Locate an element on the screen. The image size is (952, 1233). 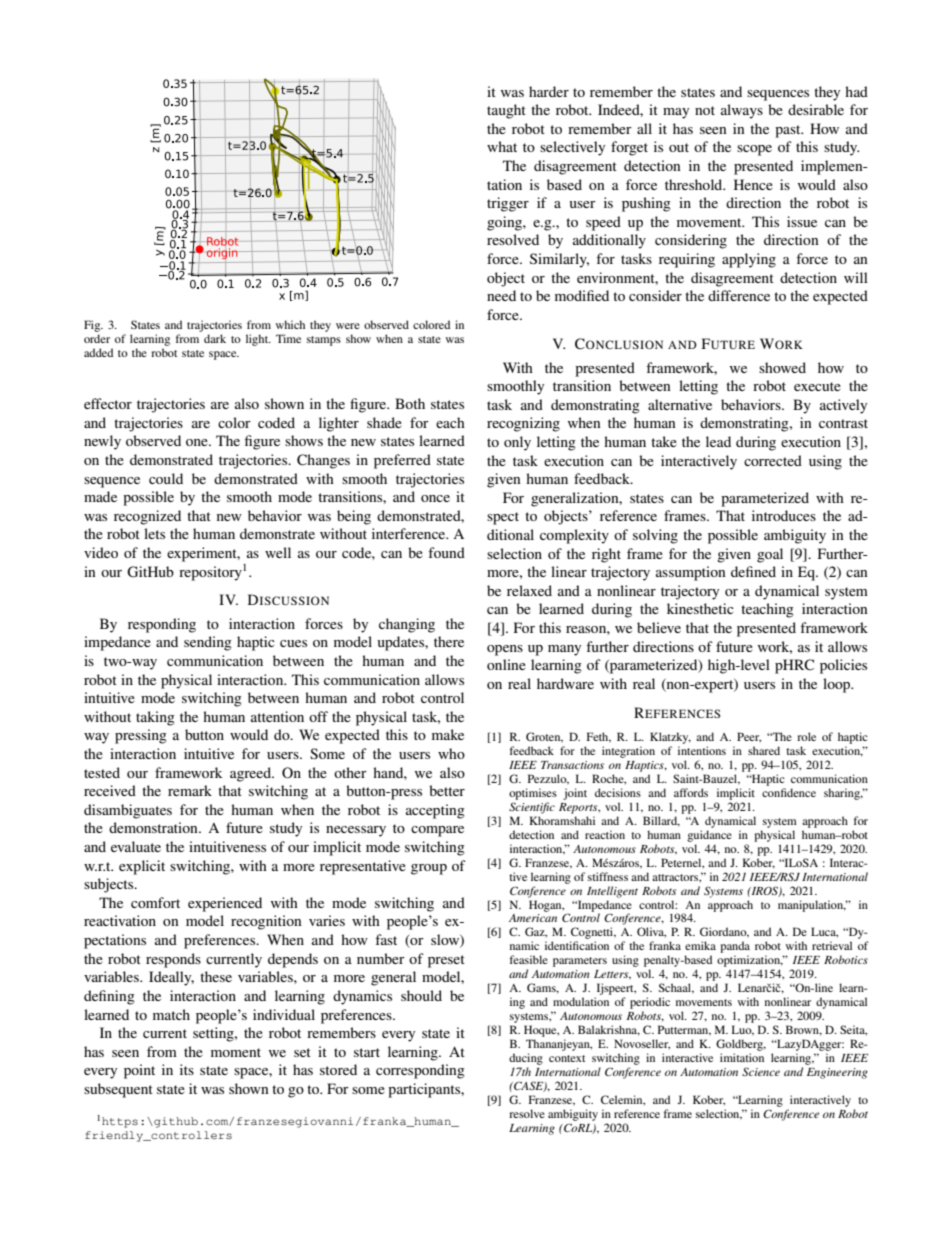
need is located at coordinates (501, 295).
